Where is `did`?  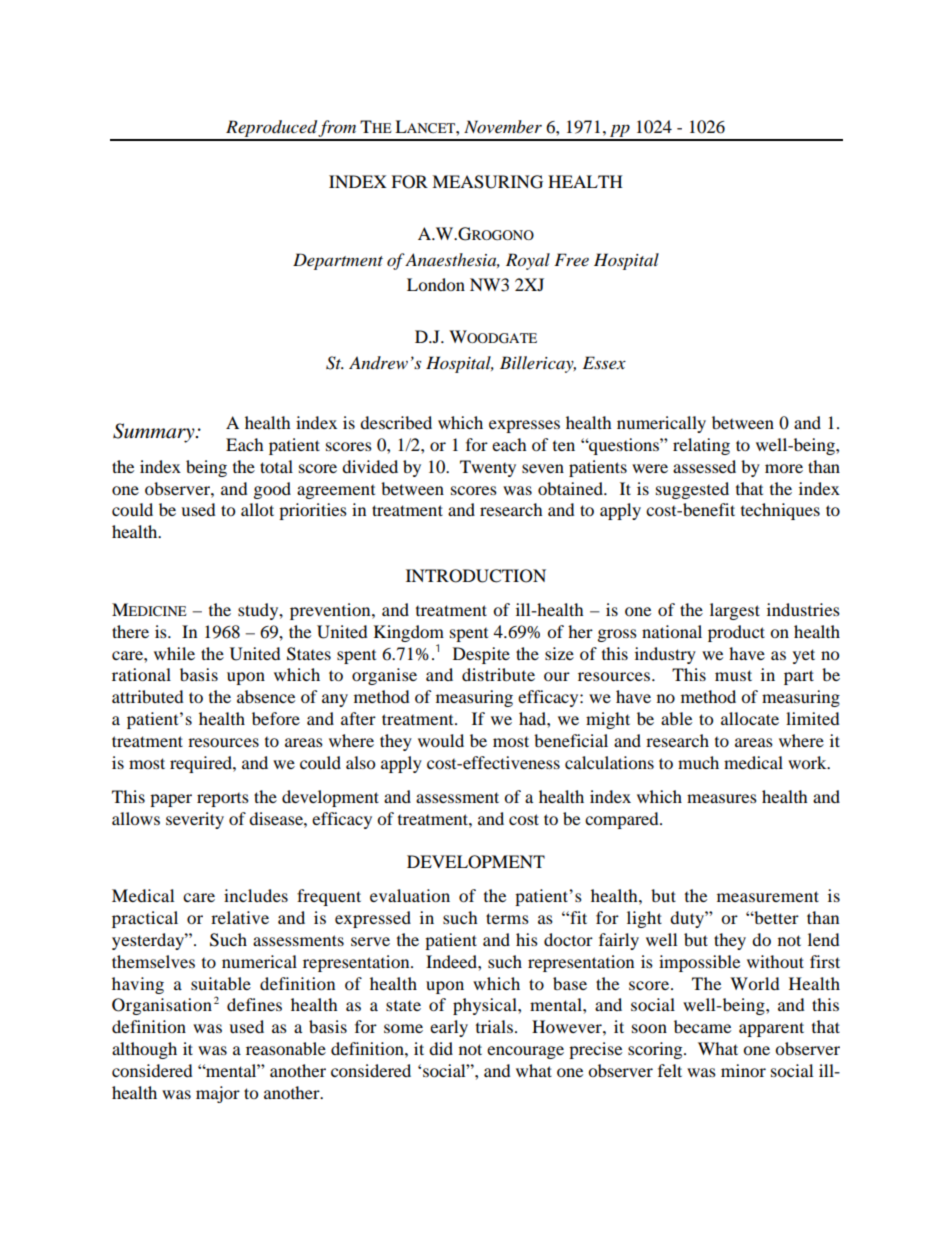
did is located at coordinates (441, 1048).
